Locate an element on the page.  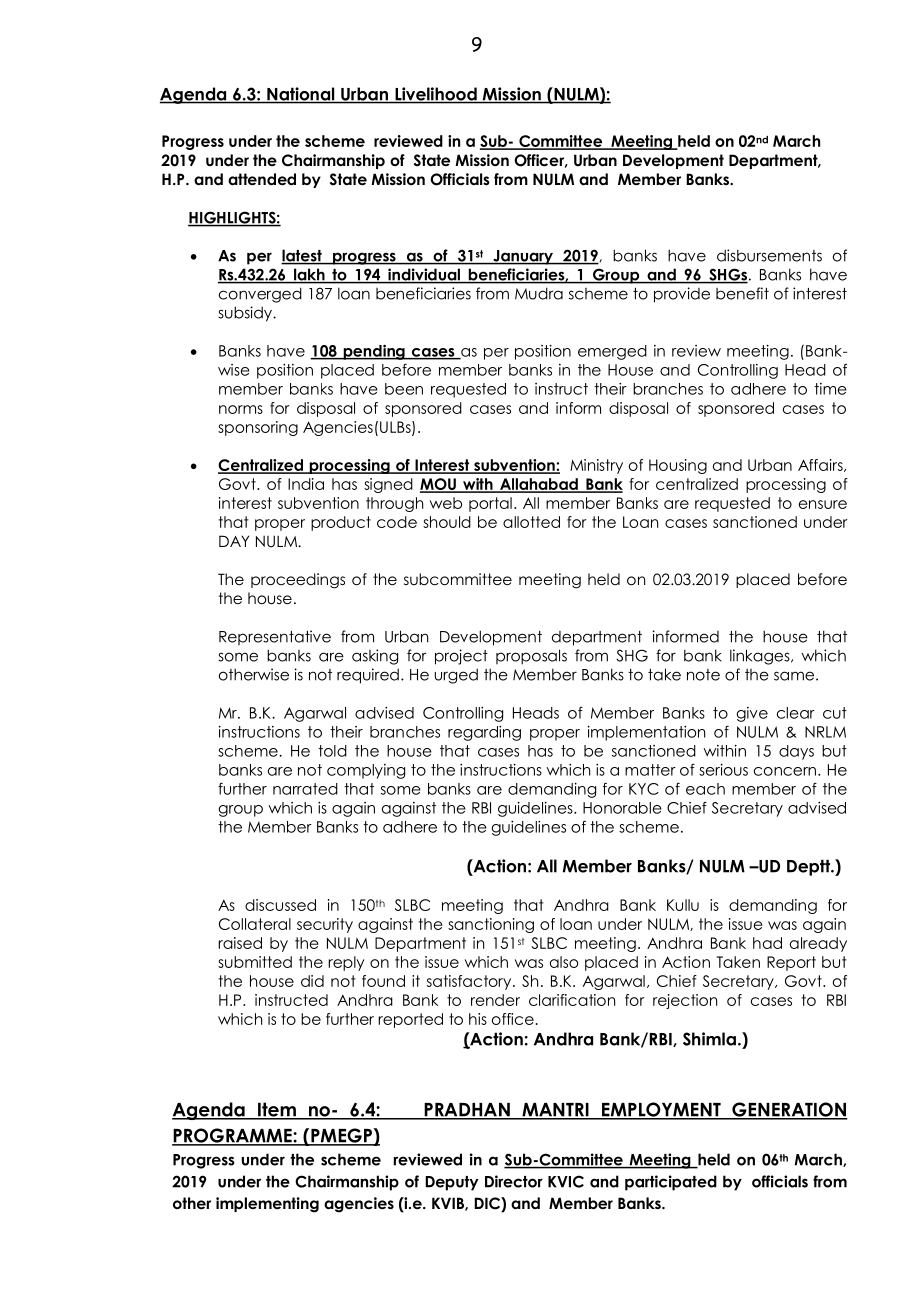
Livelihood is located at coordinates (436, 95).
